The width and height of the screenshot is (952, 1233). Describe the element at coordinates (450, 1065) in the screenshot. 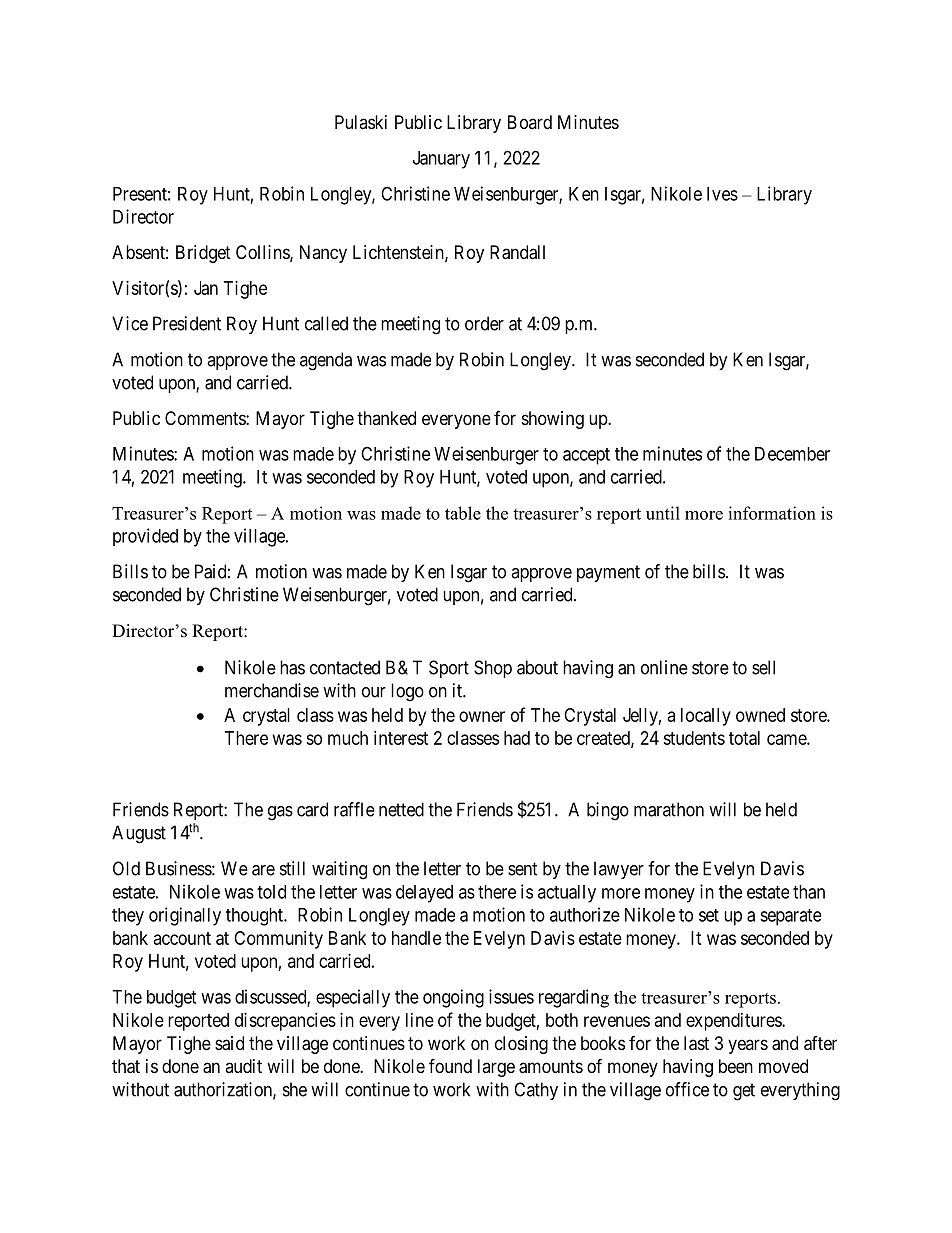

I see `found` at that location.
